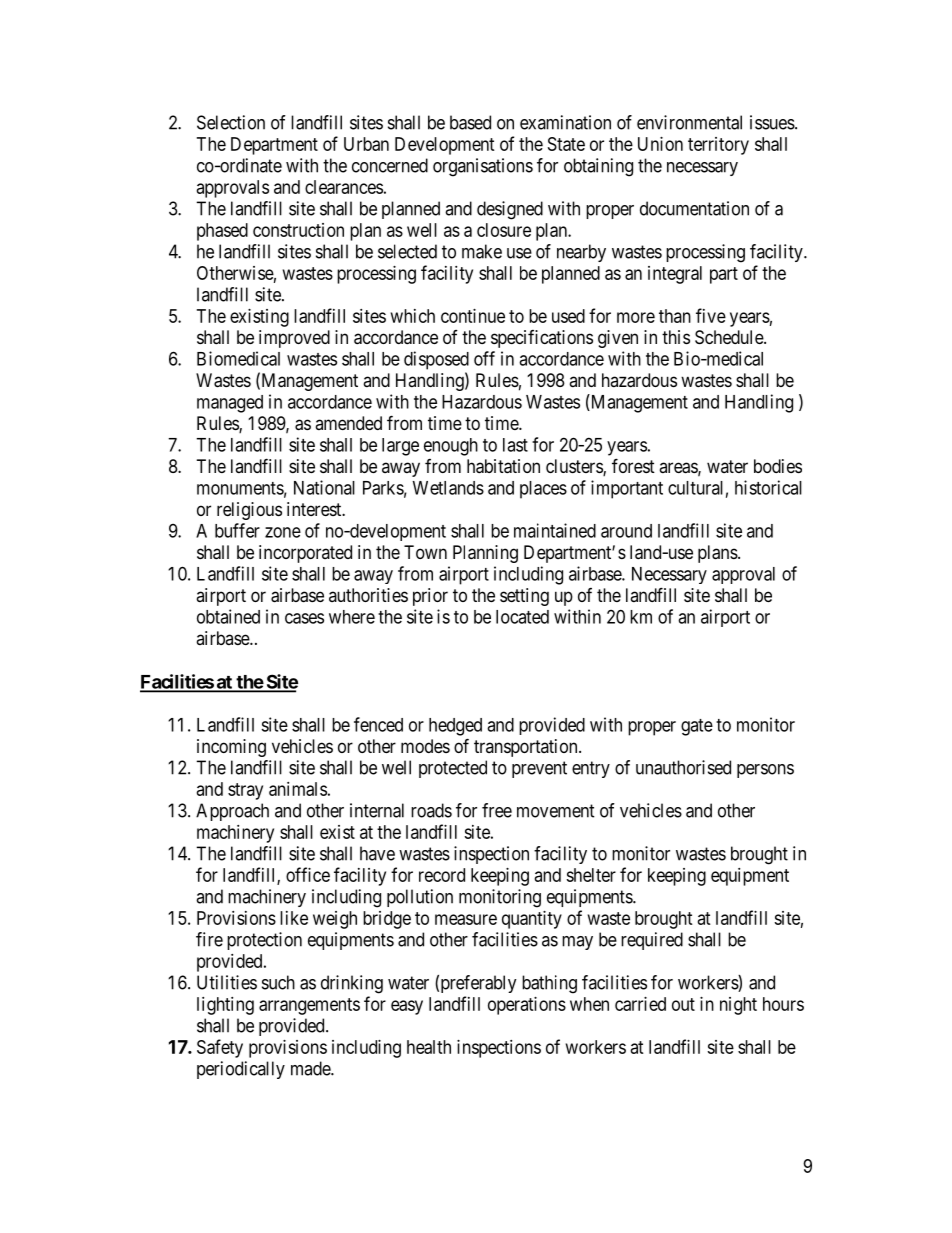 The width and height of the screenshot is (952, 1233). Describe the element at coordinates (497, 810) in the screenshot. I see `free` at that location.
